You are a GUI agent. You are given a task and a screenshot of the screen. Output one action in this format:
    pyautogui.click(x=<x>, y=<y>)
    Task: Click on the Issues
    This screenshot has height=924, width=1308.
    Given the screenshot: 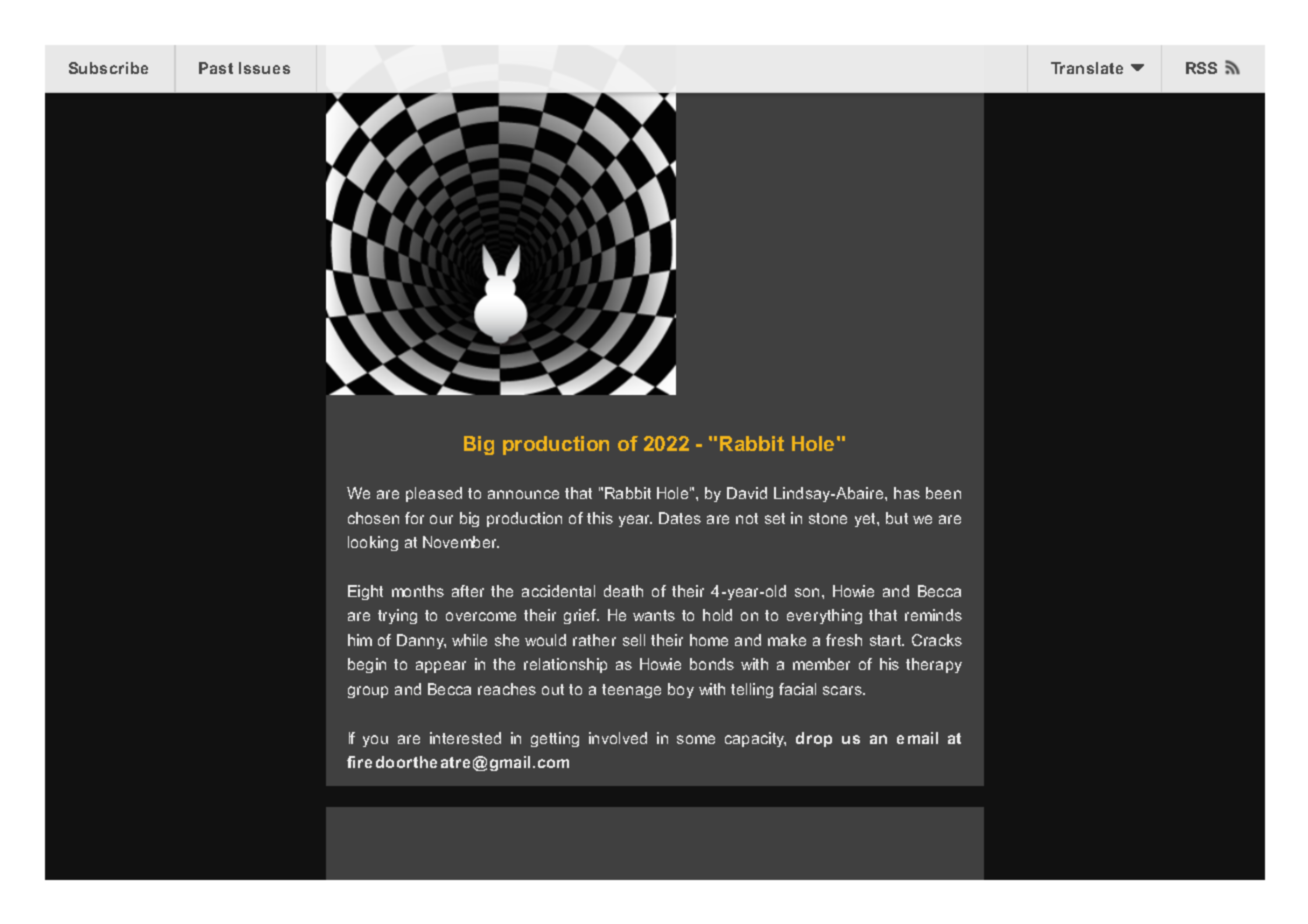 What is the action you would take?
    pyautogui.click(x=264, y=68)
